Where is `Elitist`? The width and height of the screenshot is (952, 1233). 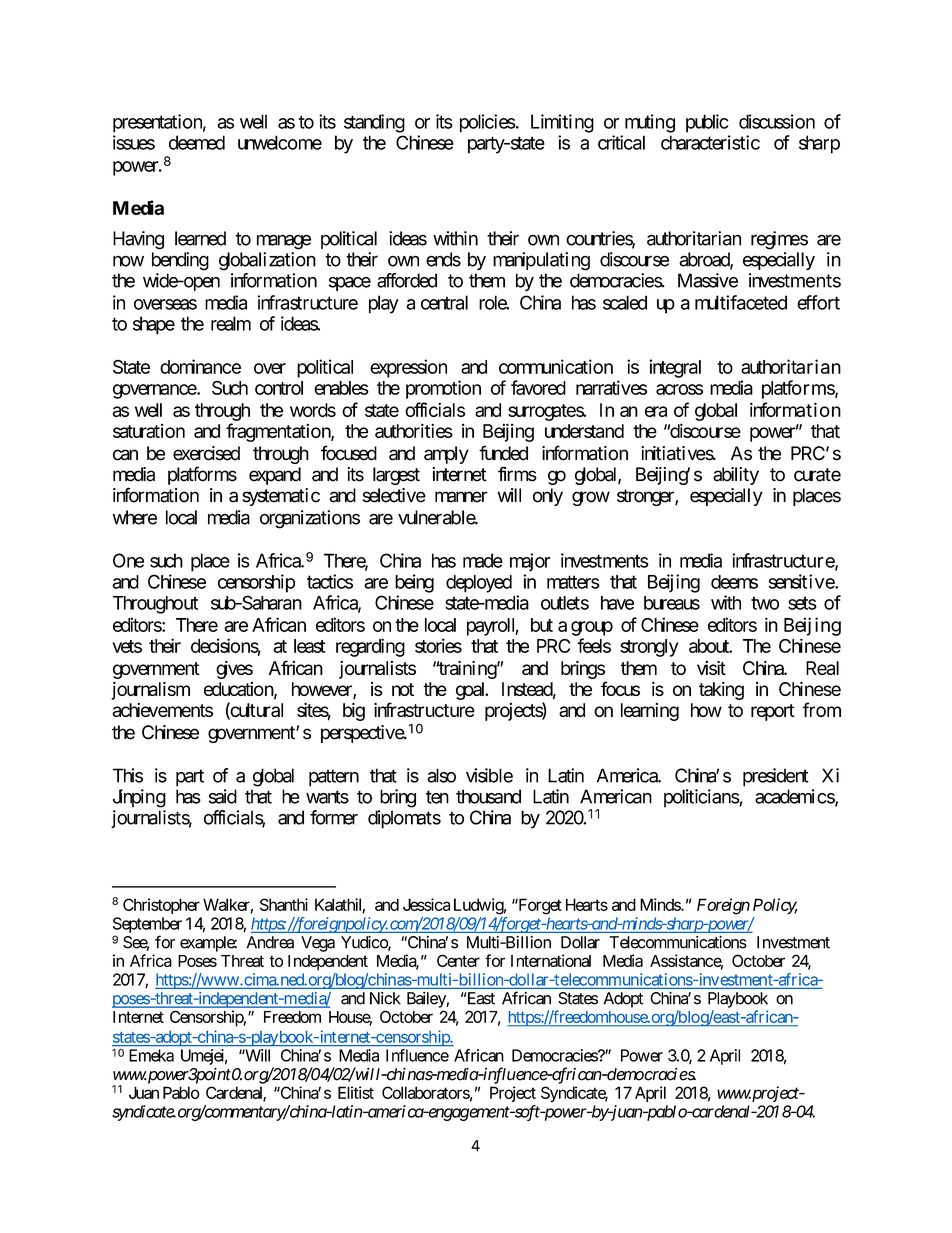 Elitist is located at coordinates (356, 1092).
